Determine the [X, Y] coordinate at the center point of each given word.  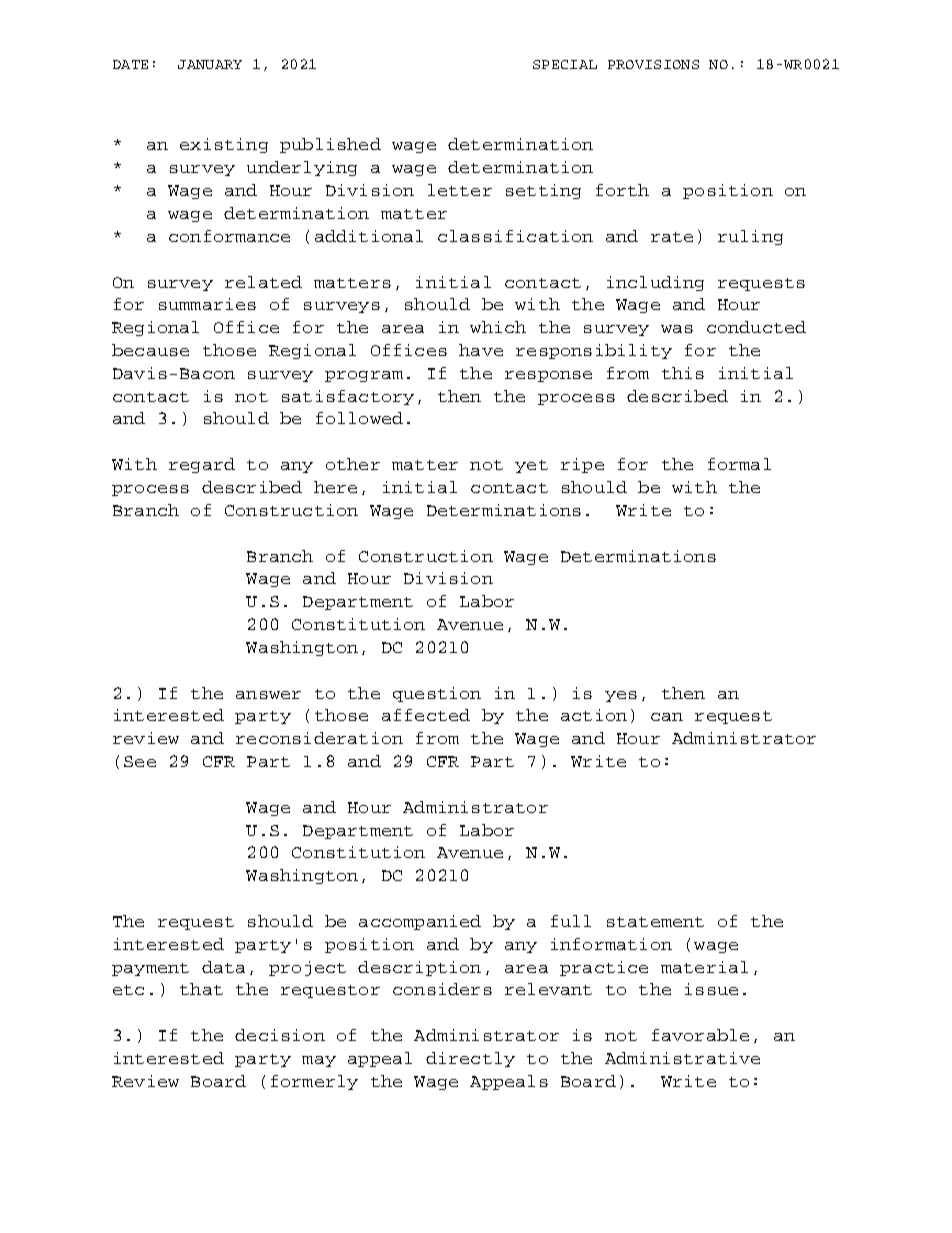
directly [470, 1059]
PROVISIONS [653, 64]
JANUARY [210, 64]
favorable [700, 1035]
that [201, 989]
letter [460, 190]
